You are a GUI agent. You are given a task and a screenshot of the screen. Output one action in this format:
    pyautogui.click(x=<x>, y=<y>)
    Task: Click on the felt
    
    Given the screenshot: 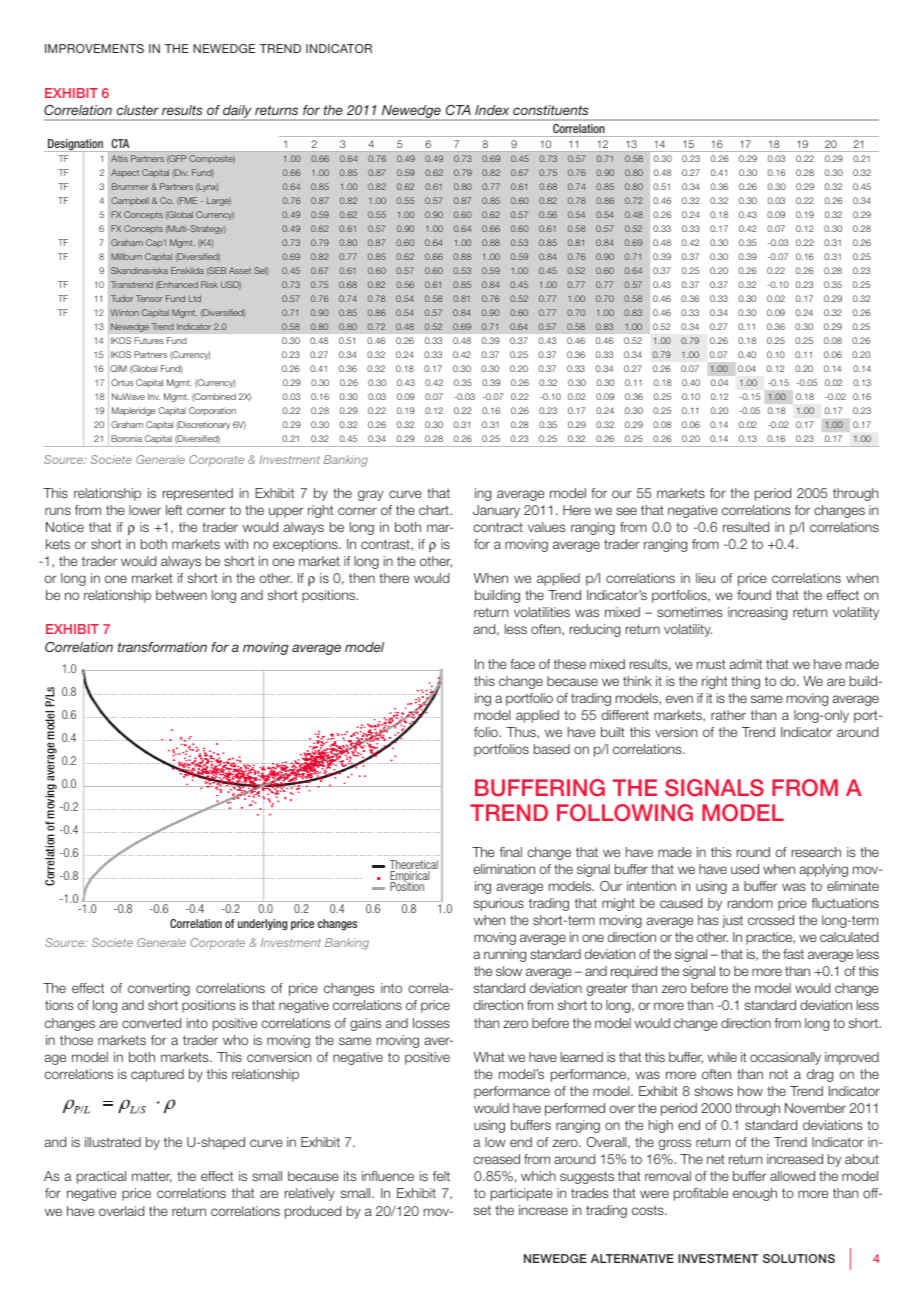 What is the action you would take?
    pyautogui.click(x=441, y=1176)
